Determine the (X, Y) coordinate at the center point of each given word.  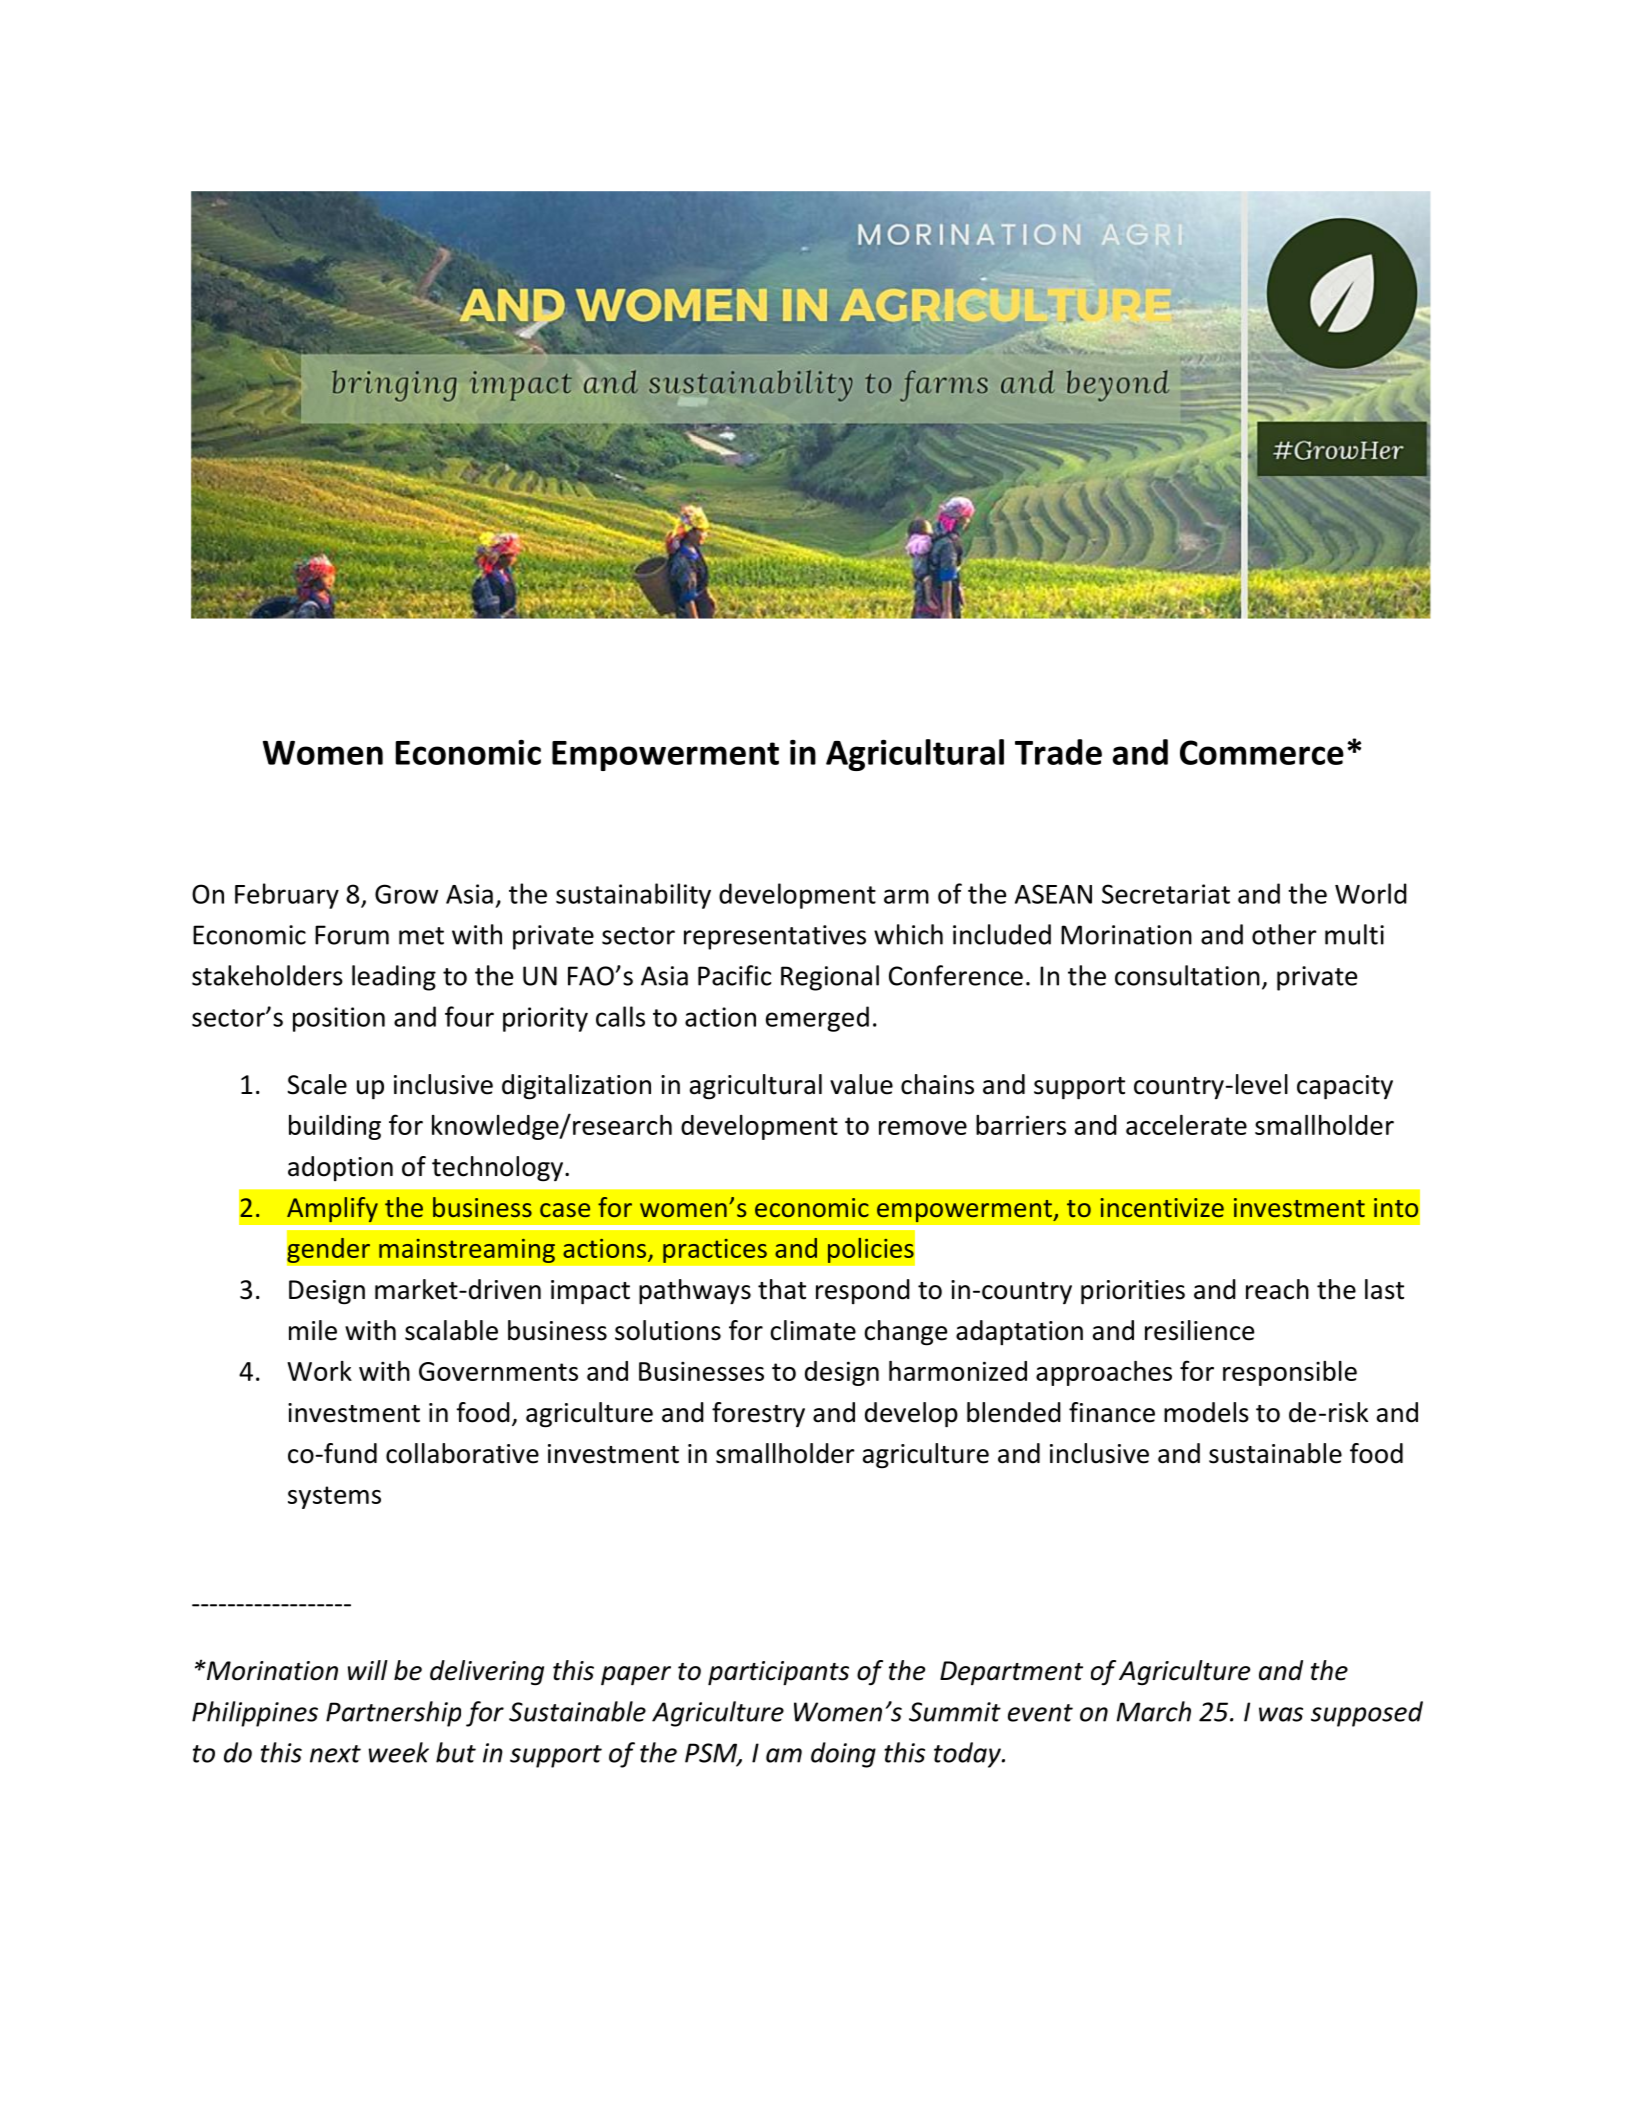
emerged (817, 1019)
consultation (1187, 975)
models (1206, 1412)
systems (334, 1497)
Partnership (393, 1714)
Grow (406, 894)
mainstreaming (467, 1250)
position (339, 1019)
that (782, 1289)
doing (843, 1755)
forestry (758, 1414)
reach (1277, 1289)
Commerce (1262, 752)
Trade (1058, 752)
